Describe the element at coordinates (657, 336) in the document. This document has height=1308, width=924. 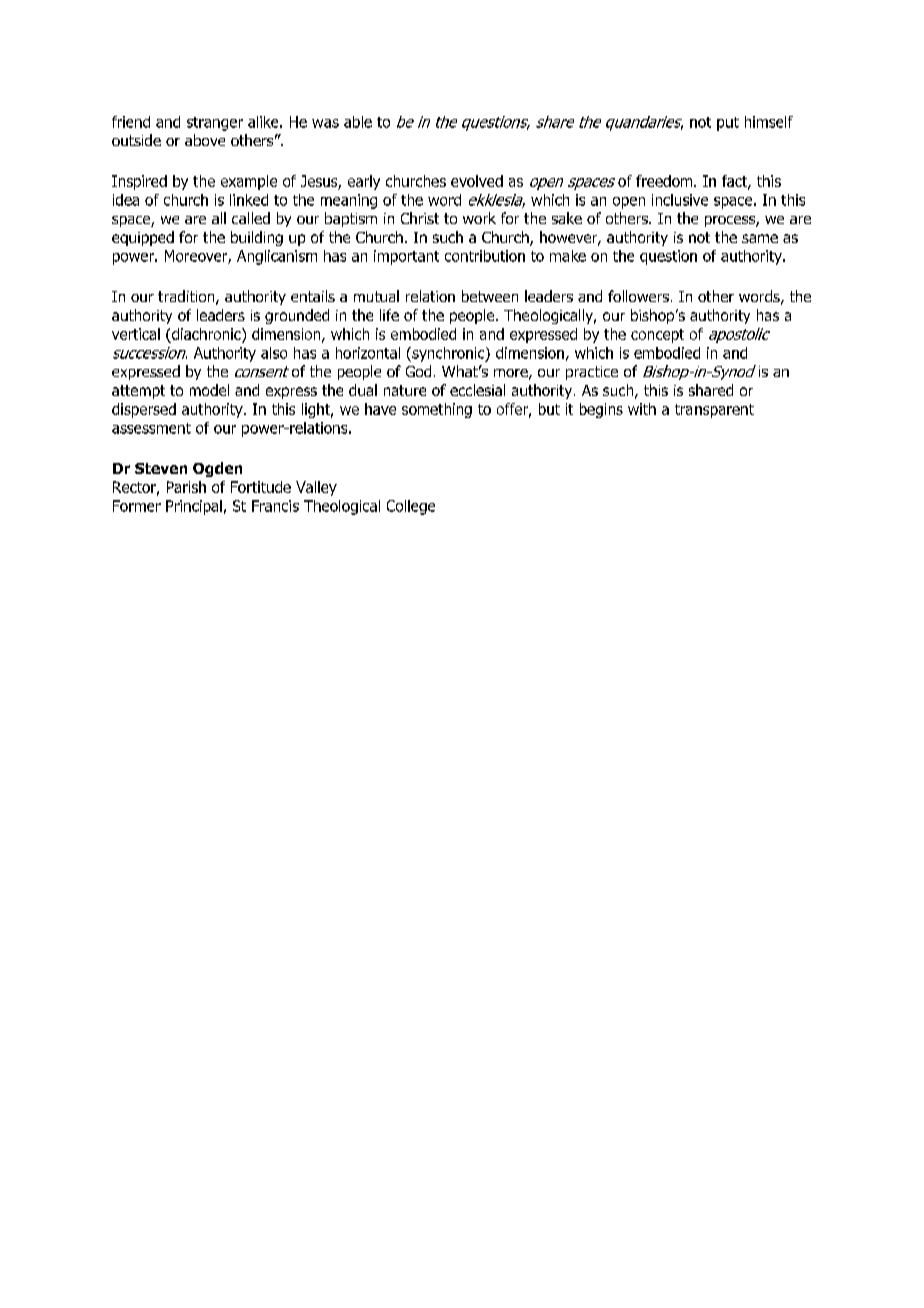
I see `concept` at that location.
